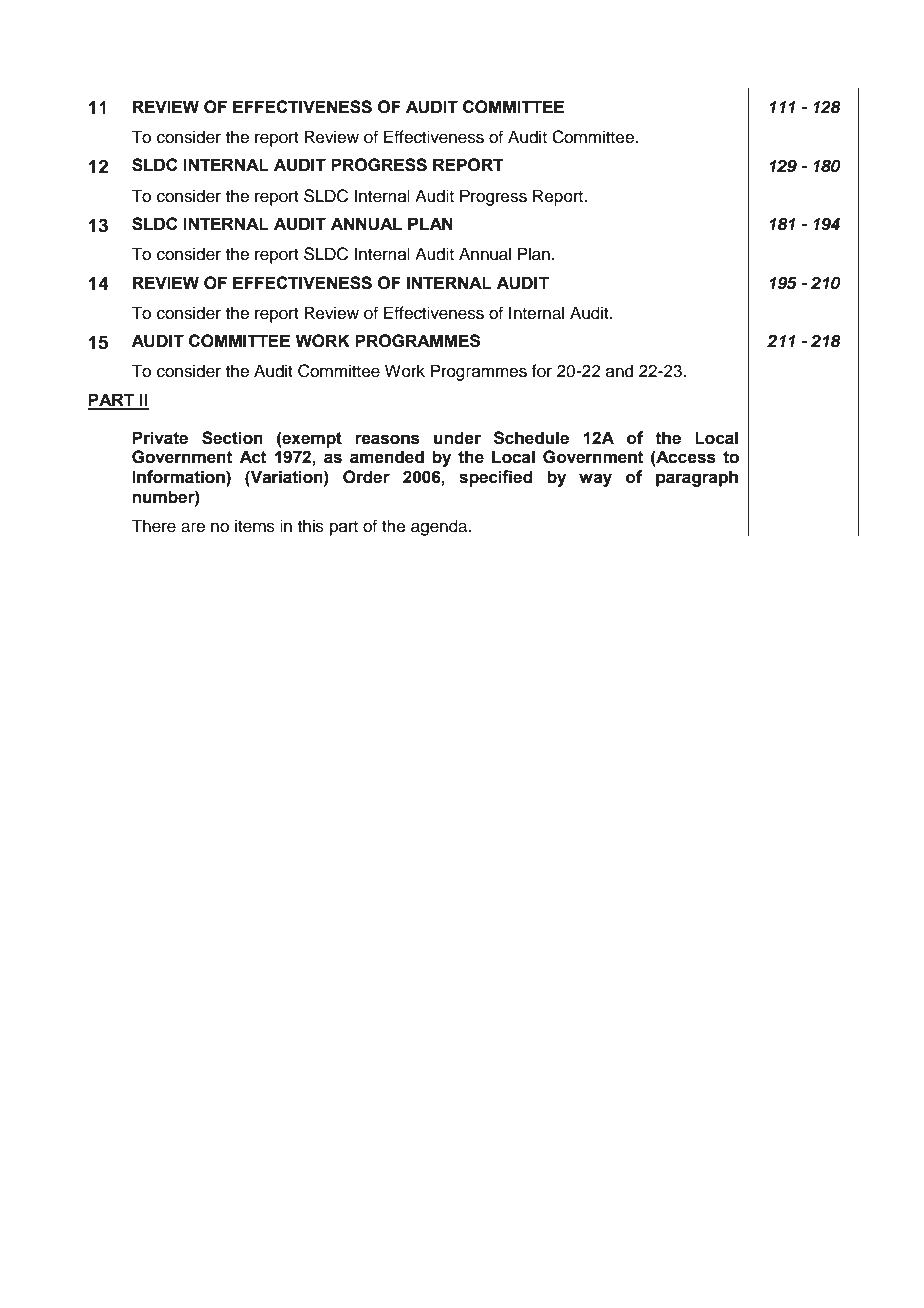  What do you see at coordinates (495, 478) in the screenshot?
I see `specified` at bounding box center [495, 478].
